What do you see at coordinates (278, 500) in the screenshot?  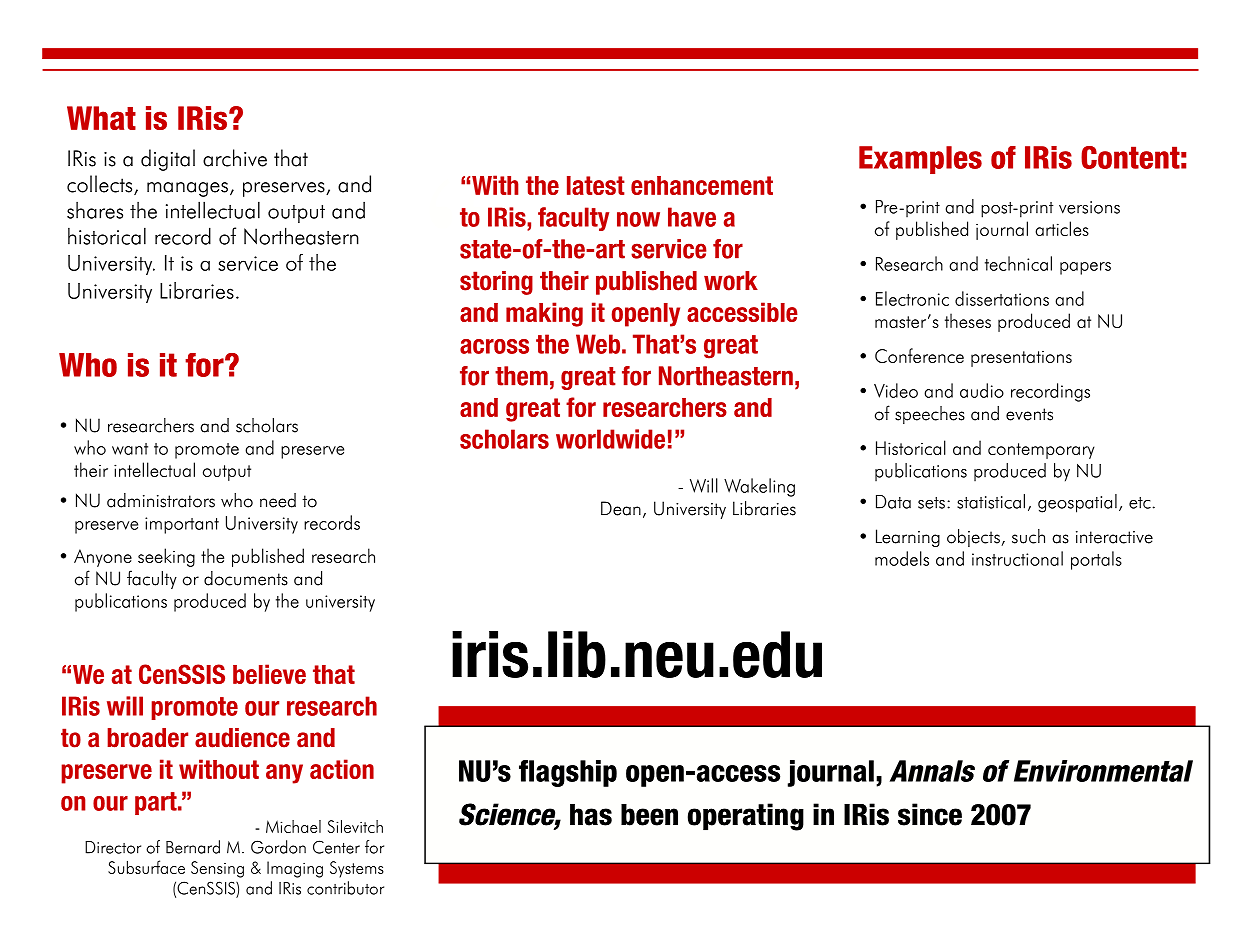 I see `need` at bounding box center [278, 500].
